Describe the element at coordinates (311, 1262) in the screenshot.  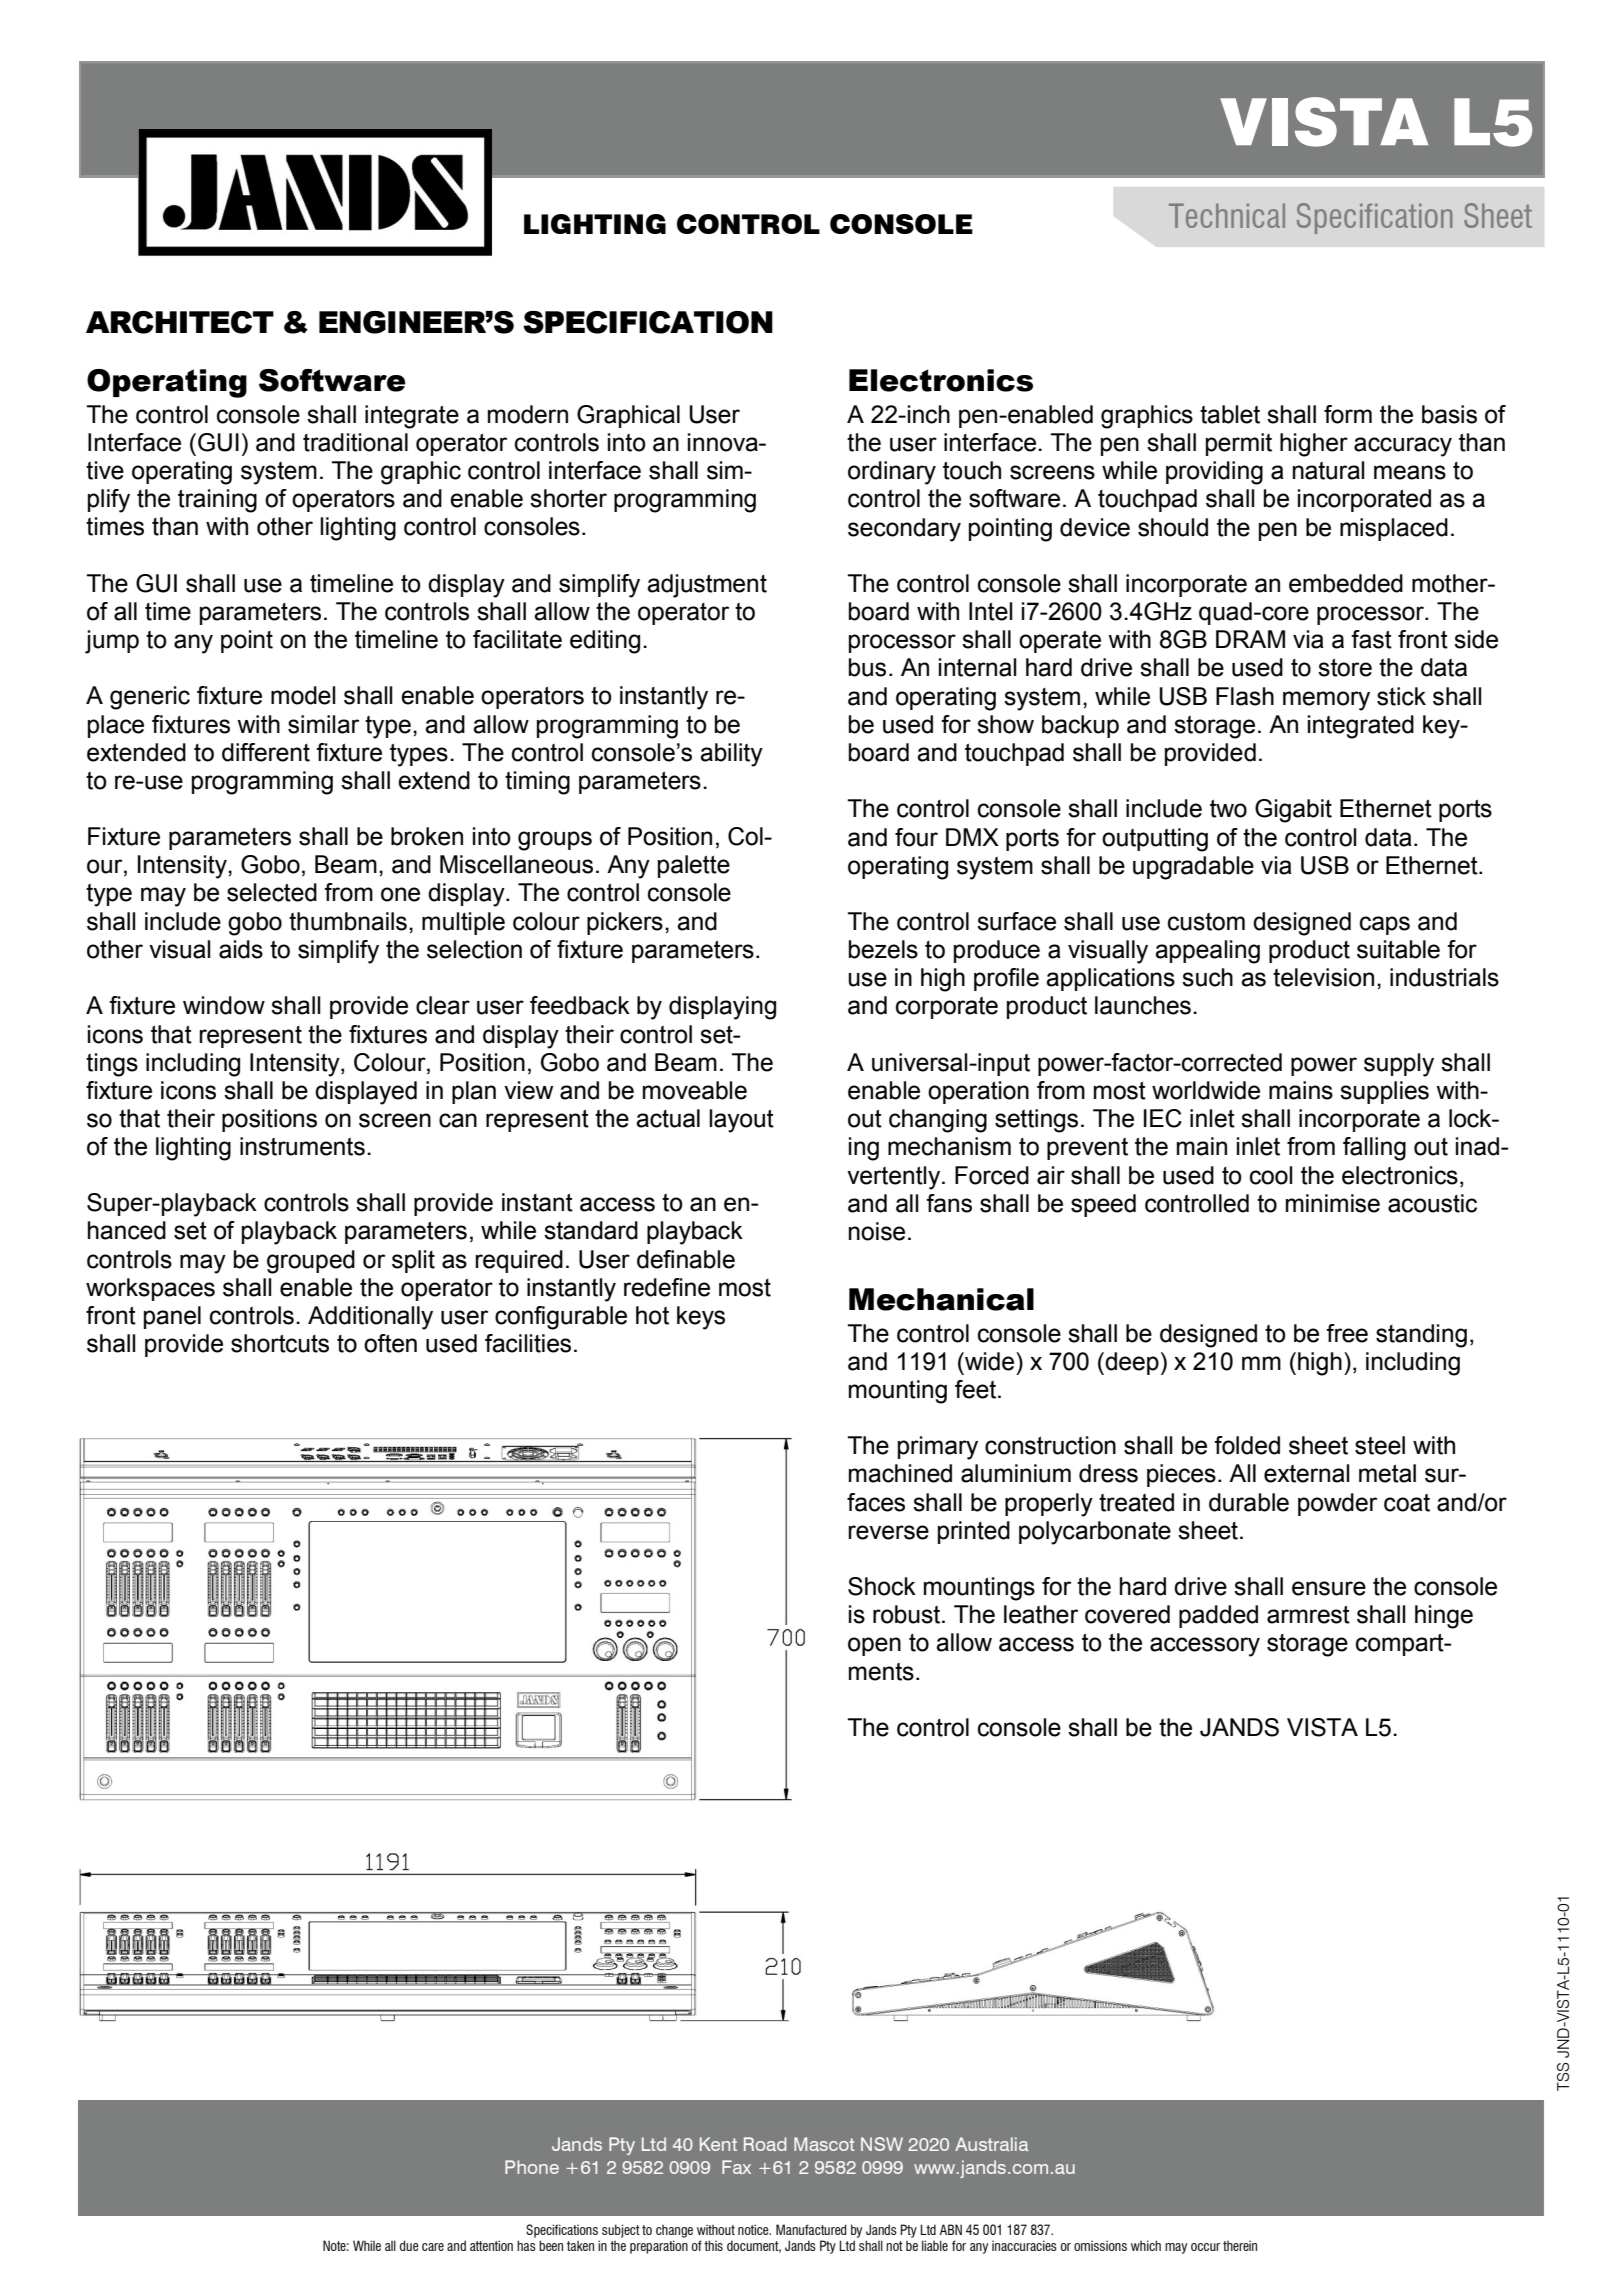
I see `grouped` at that location.
